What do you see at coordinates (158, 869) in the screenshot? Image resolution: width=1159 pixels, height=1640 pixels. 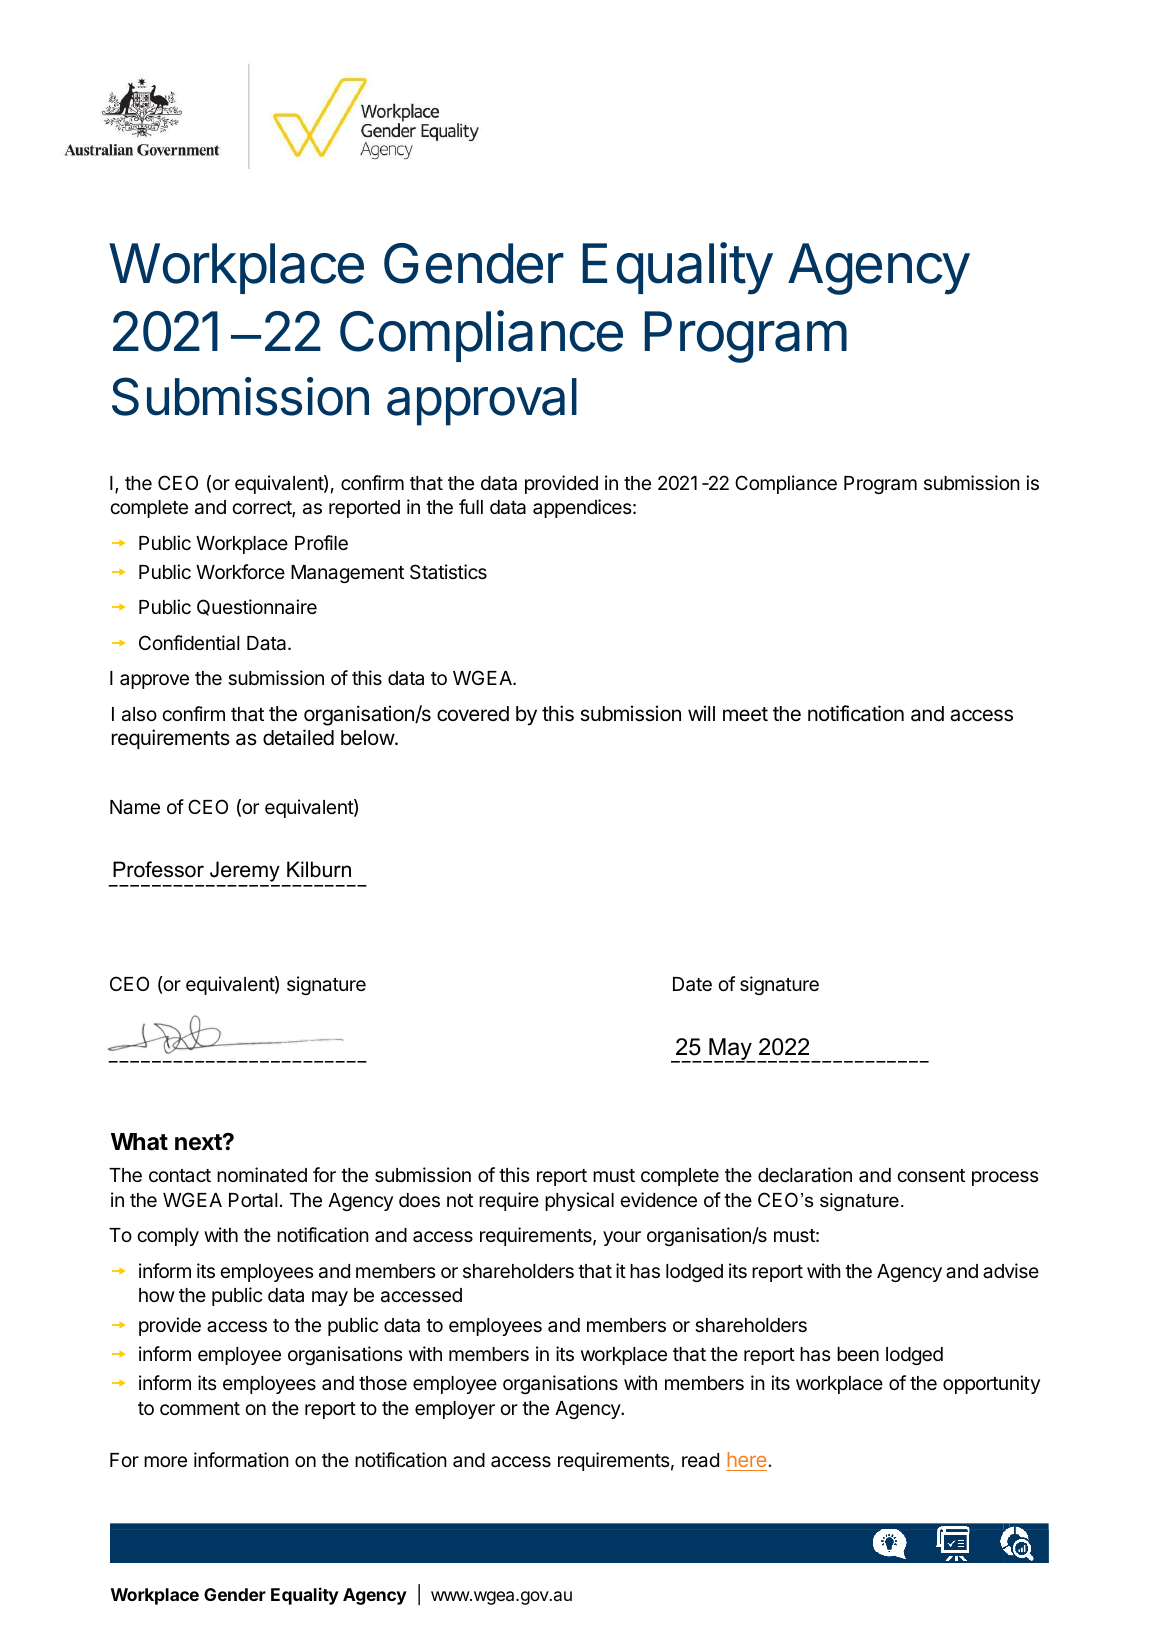 I see `Professor` at bounding box center [158, 869].
